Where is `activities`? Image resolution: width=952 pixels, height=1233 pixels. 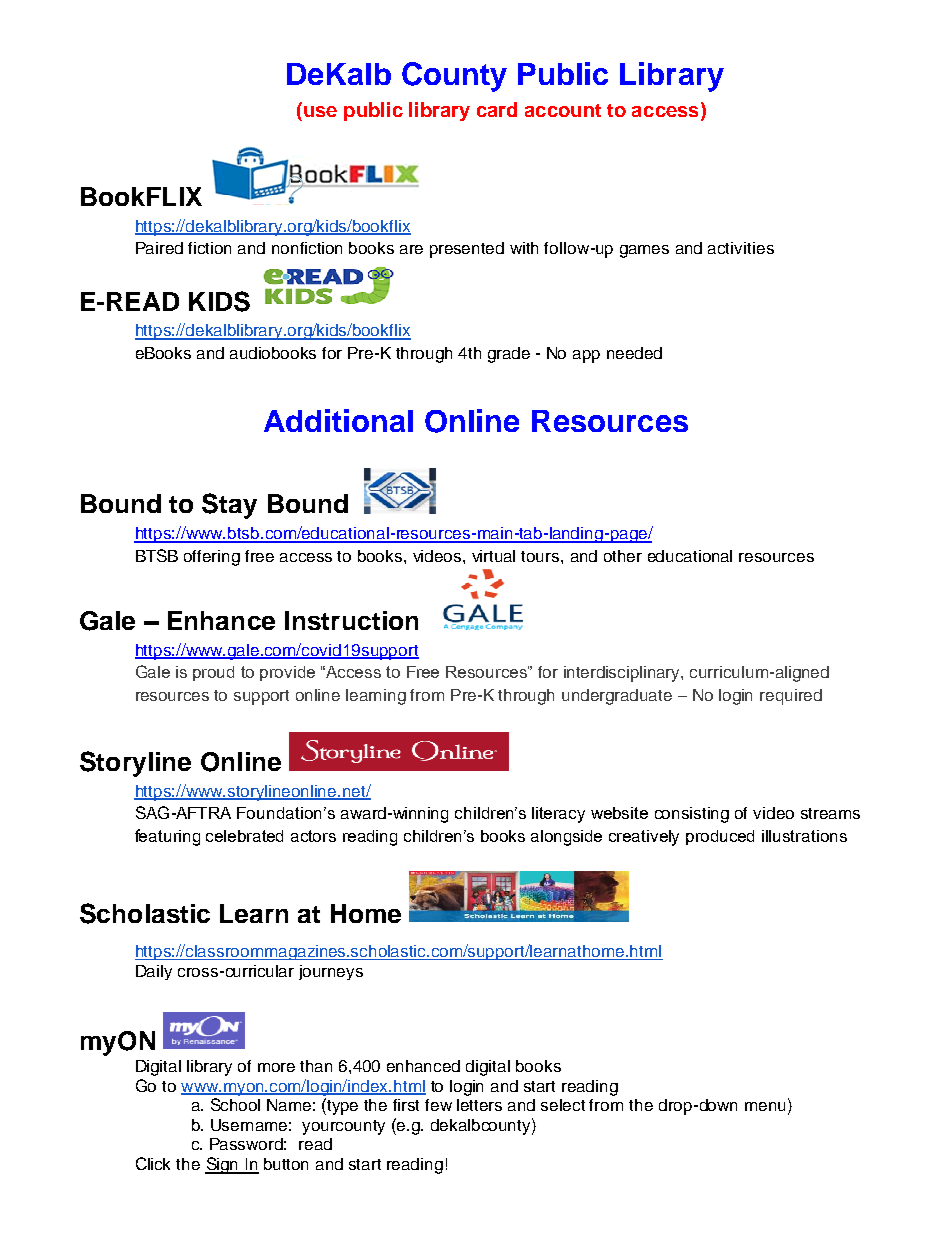 activities is located at coordinates (741, 248).
